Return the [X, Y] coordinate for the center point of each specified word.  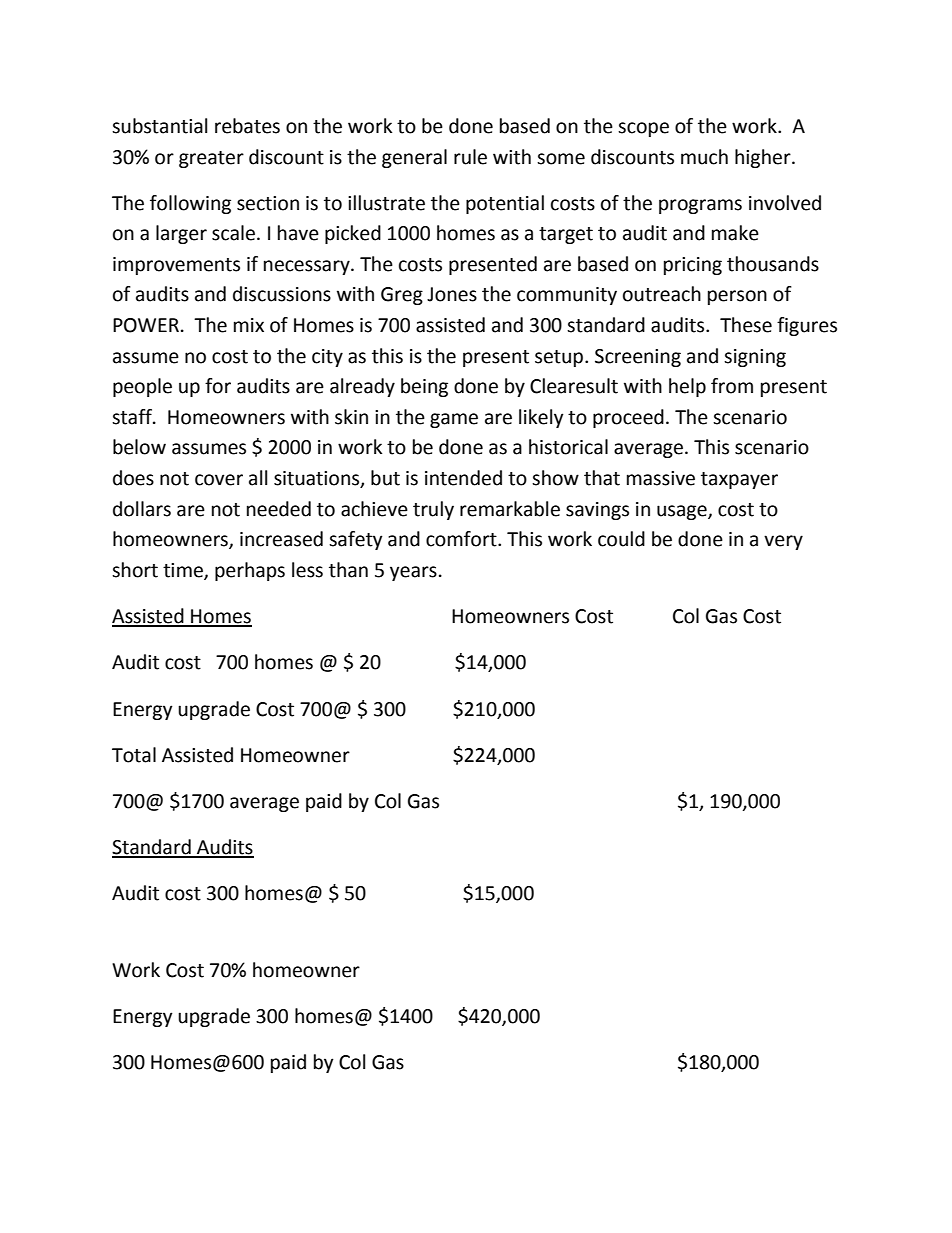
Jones [452, 294]
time [184, 571]
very [783, 542]
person [737, 297]
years [413, 573]
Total [134, 755]
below [139, 447]
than [348, 570]
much [704, 157]
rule [470, 157]
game [454, 420]
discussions [282, 294]
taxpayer [739, 480]
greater [211, 159]
